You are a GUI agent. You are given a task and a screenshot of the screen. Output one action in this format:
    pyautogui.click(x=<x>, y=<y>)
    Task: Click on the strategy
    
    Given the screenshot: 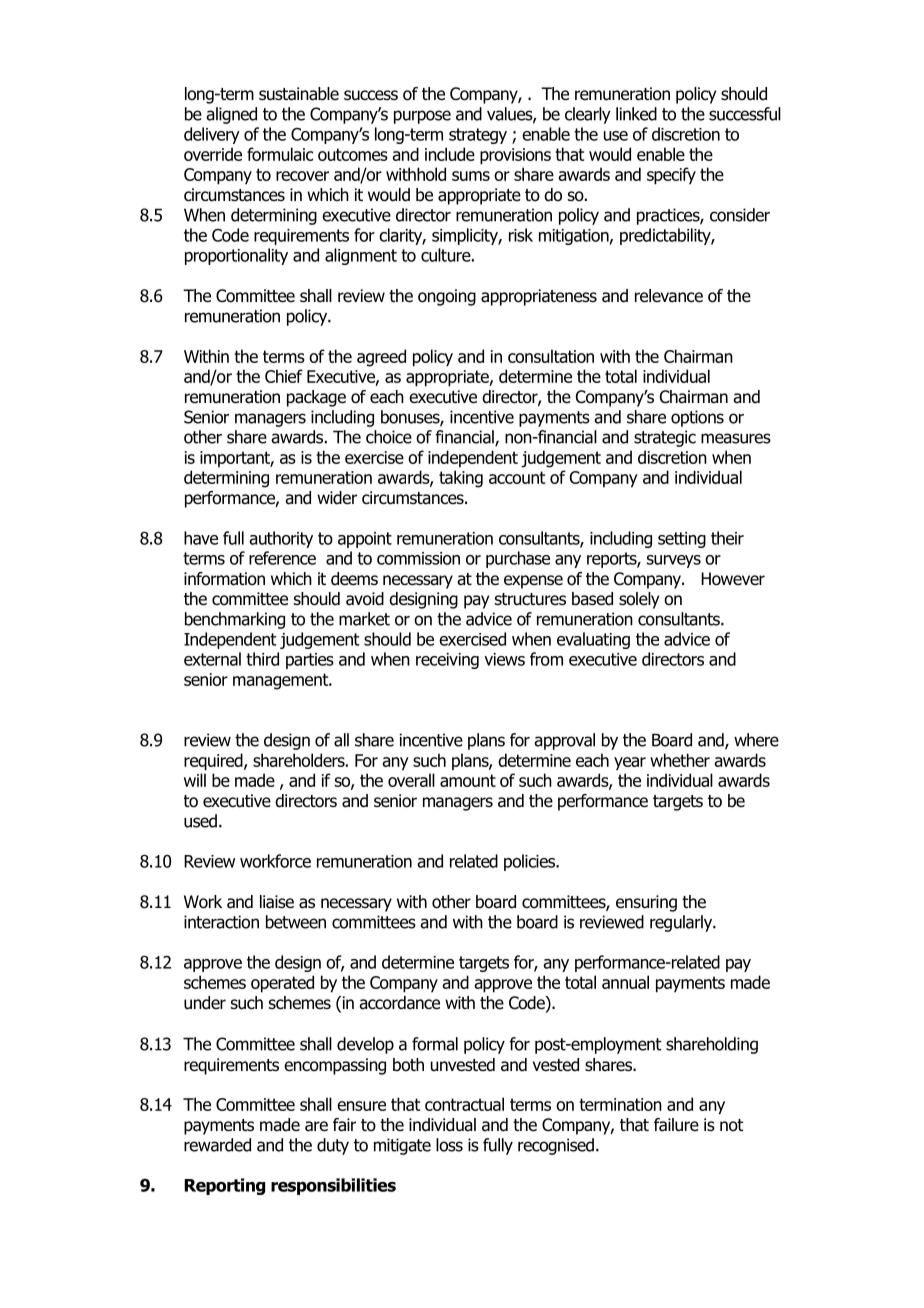 What is the action you would take?
    pyautogui.click(x=478, y=136)
